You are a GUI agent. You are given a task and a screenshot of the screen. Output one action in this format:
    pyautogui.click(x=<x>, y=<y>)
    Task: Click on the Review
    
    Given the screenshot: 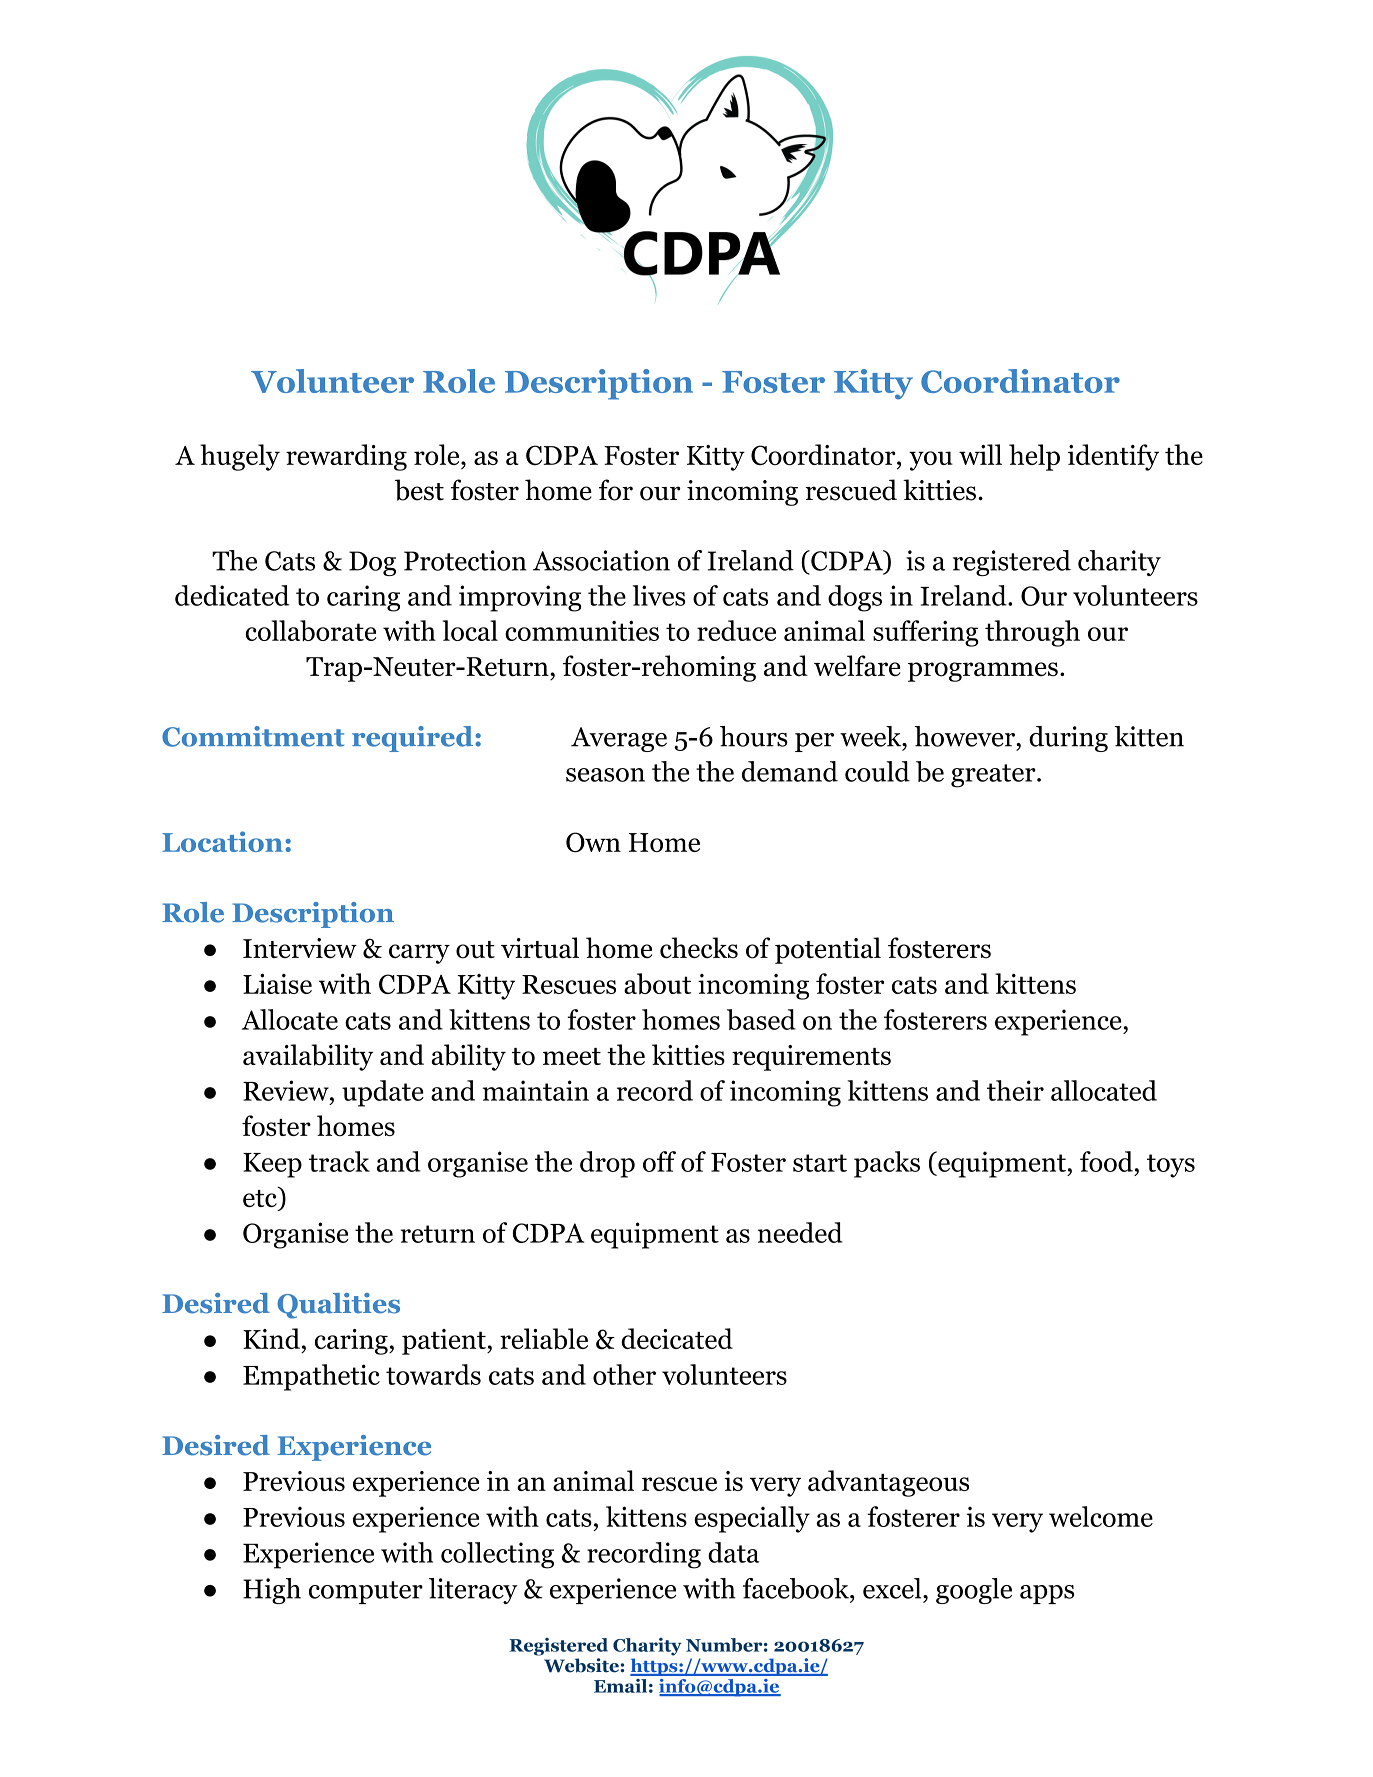 What is the action you would take?
    pyautogui.click(x=287, y=1090)
